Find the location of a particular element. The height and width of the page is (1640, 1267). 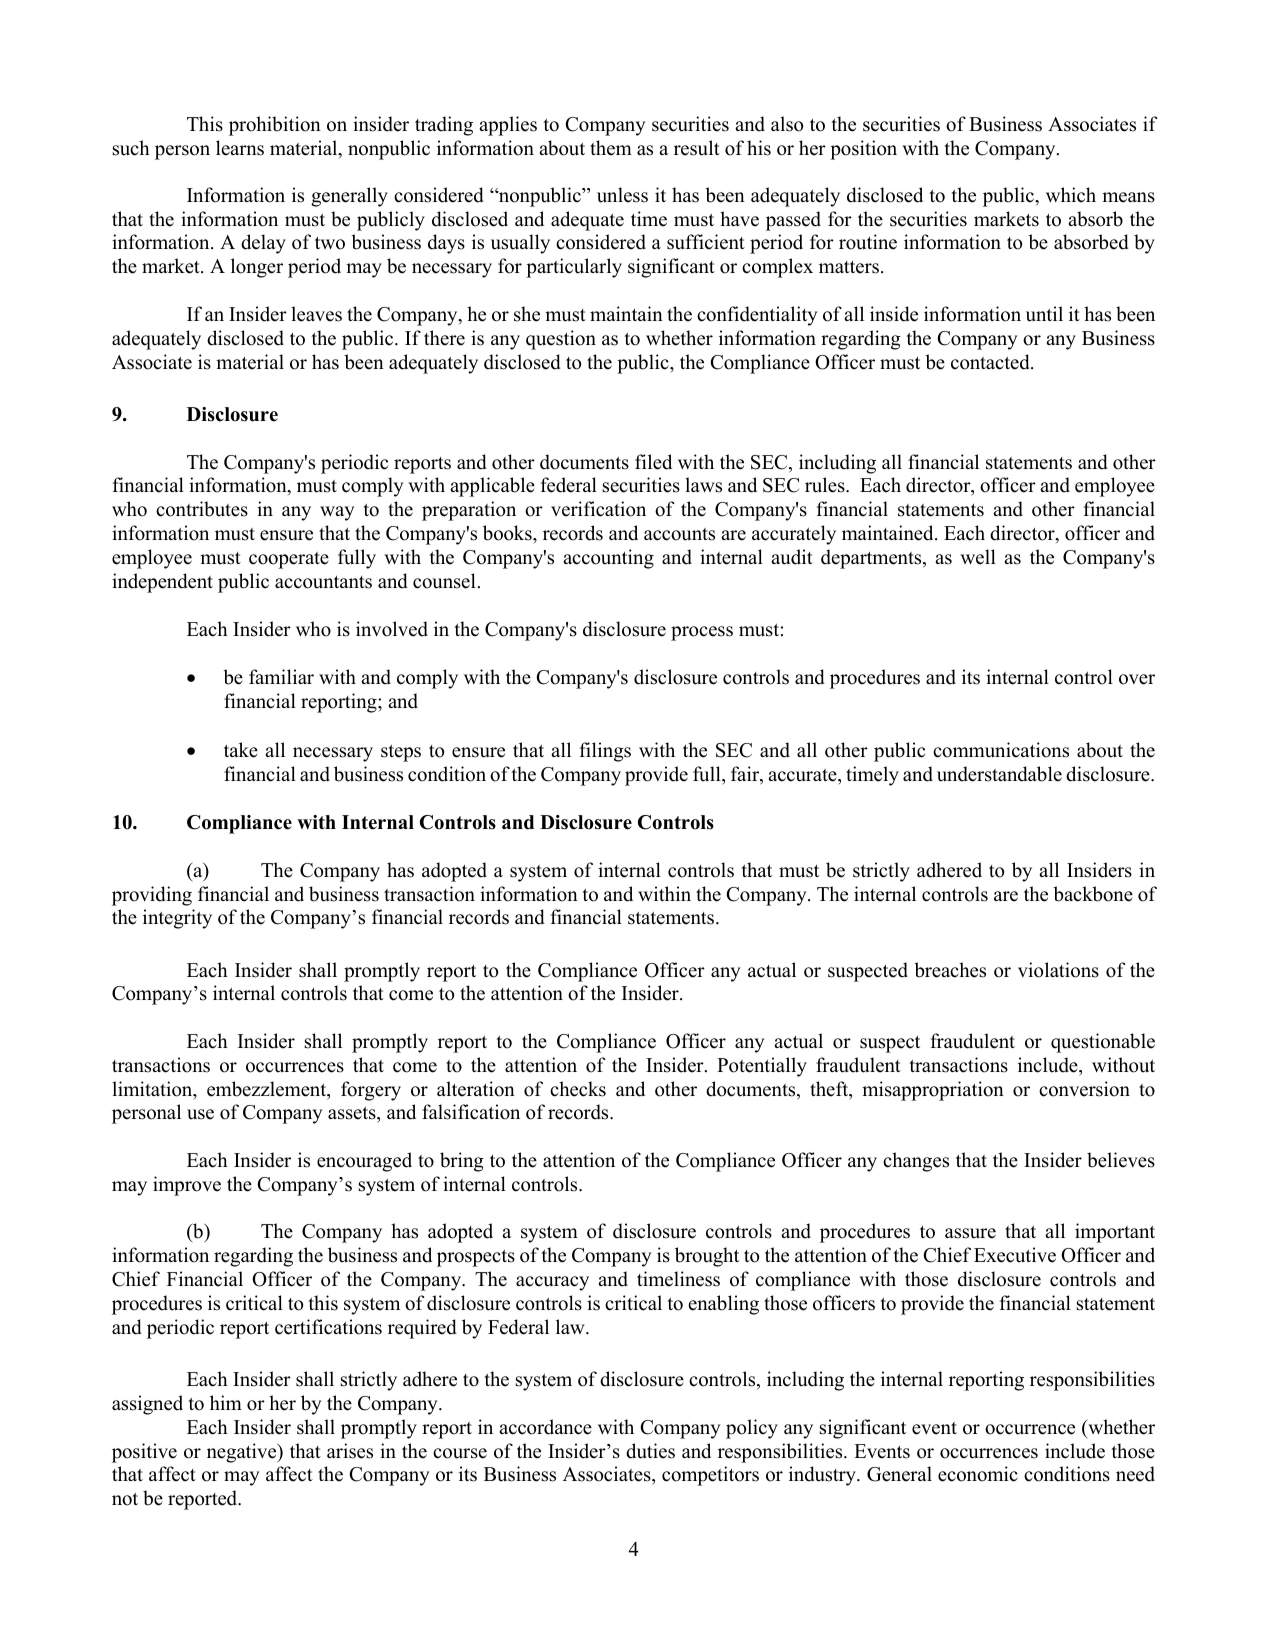

him is located at coordinates (226, 1402).
